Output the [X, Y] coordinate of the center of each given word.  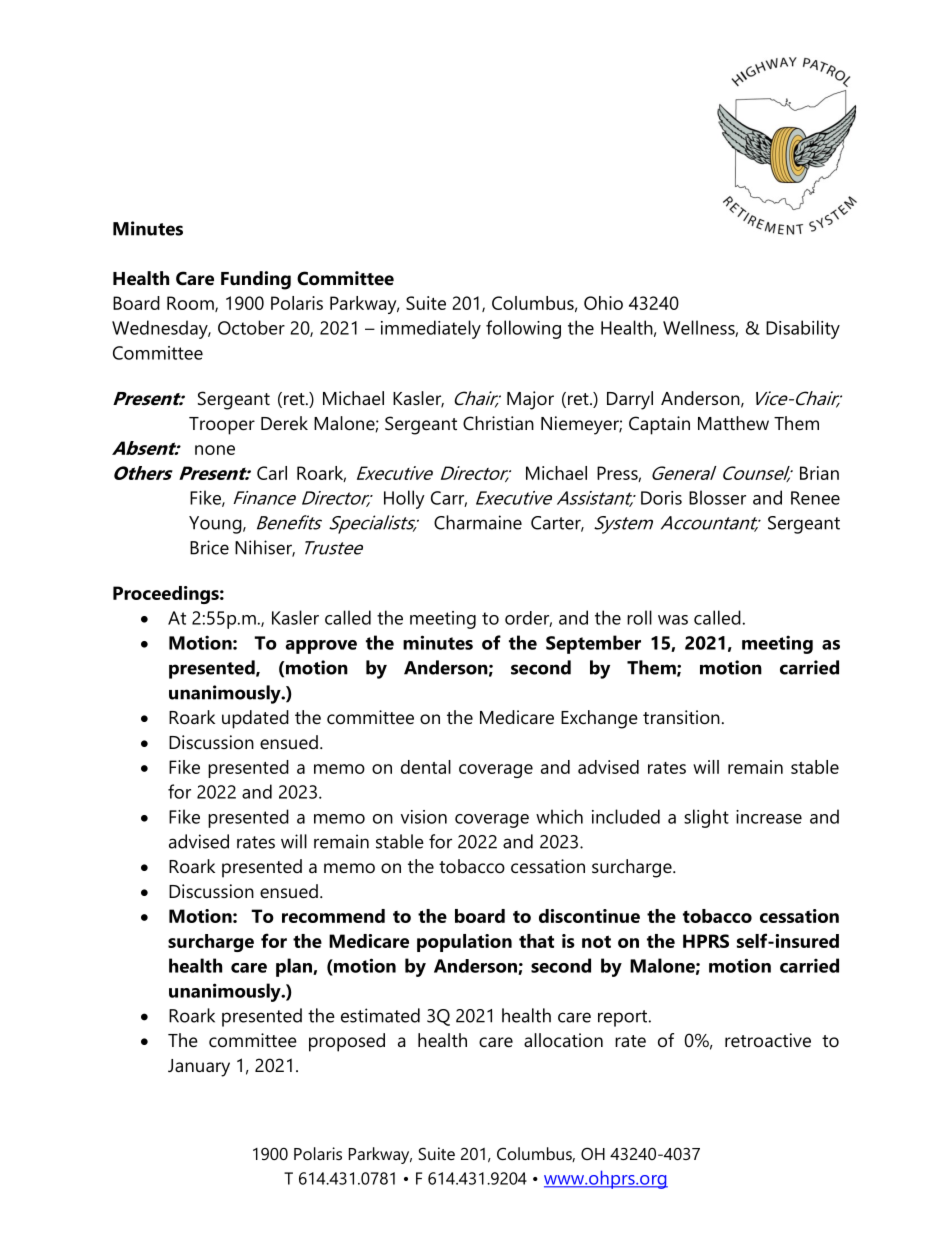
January [199, 1068]
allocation [563, 1040]
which [559, 816]
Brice [209, 547]
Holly [404, 499]
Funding [256, 280]
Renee [815, 498]
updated [255, 719]
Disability [803, 329]
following [523, 329]
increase [769, 817]
